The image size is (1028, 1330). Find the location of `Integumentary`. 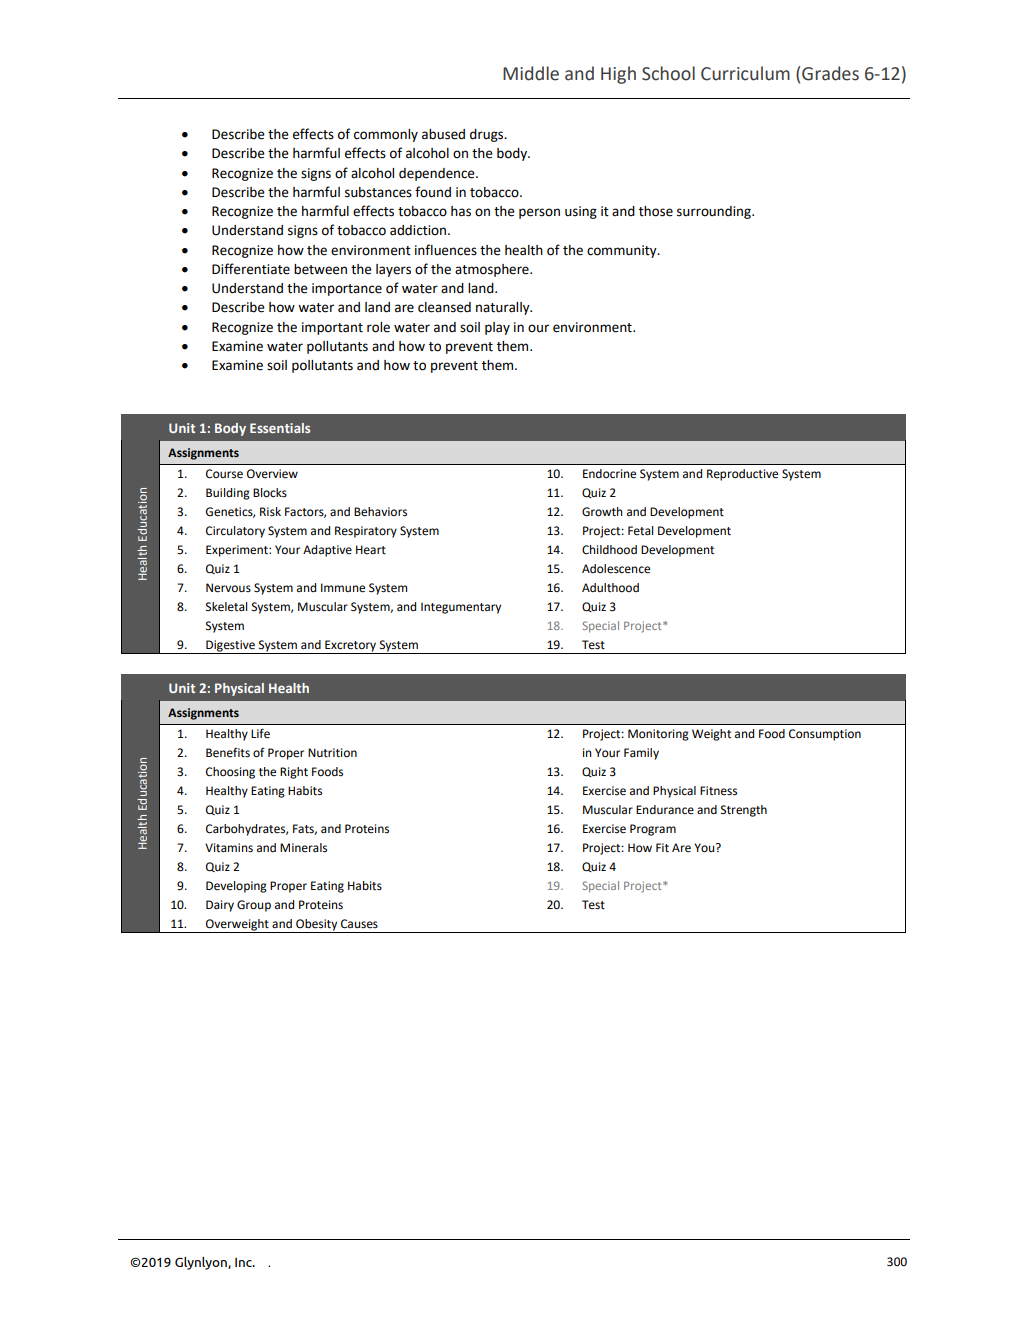

Integumentary is located at coordinates (461, 608).
